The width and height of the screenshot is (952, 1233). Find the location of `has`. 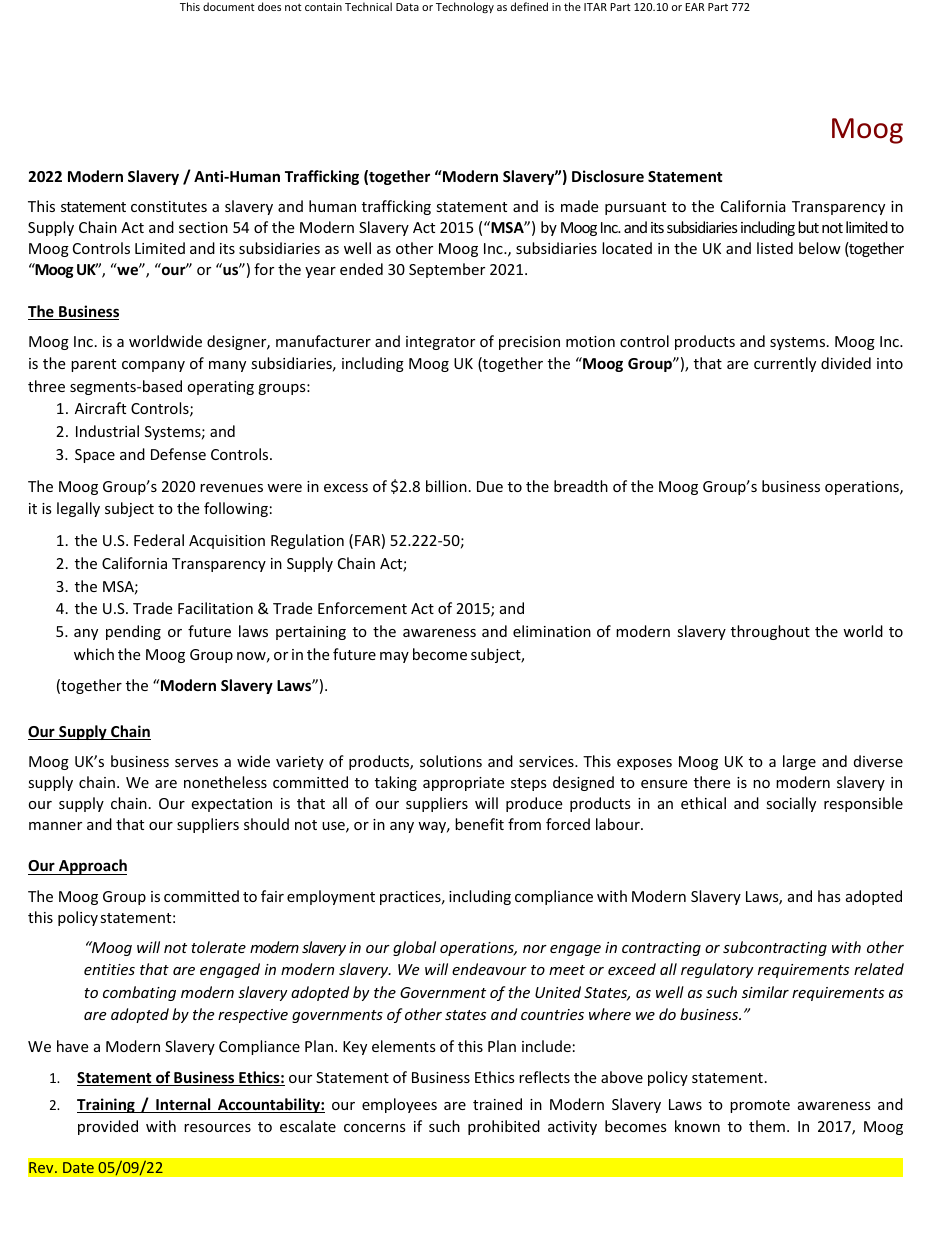

has is located at coordinates (829, 896).
